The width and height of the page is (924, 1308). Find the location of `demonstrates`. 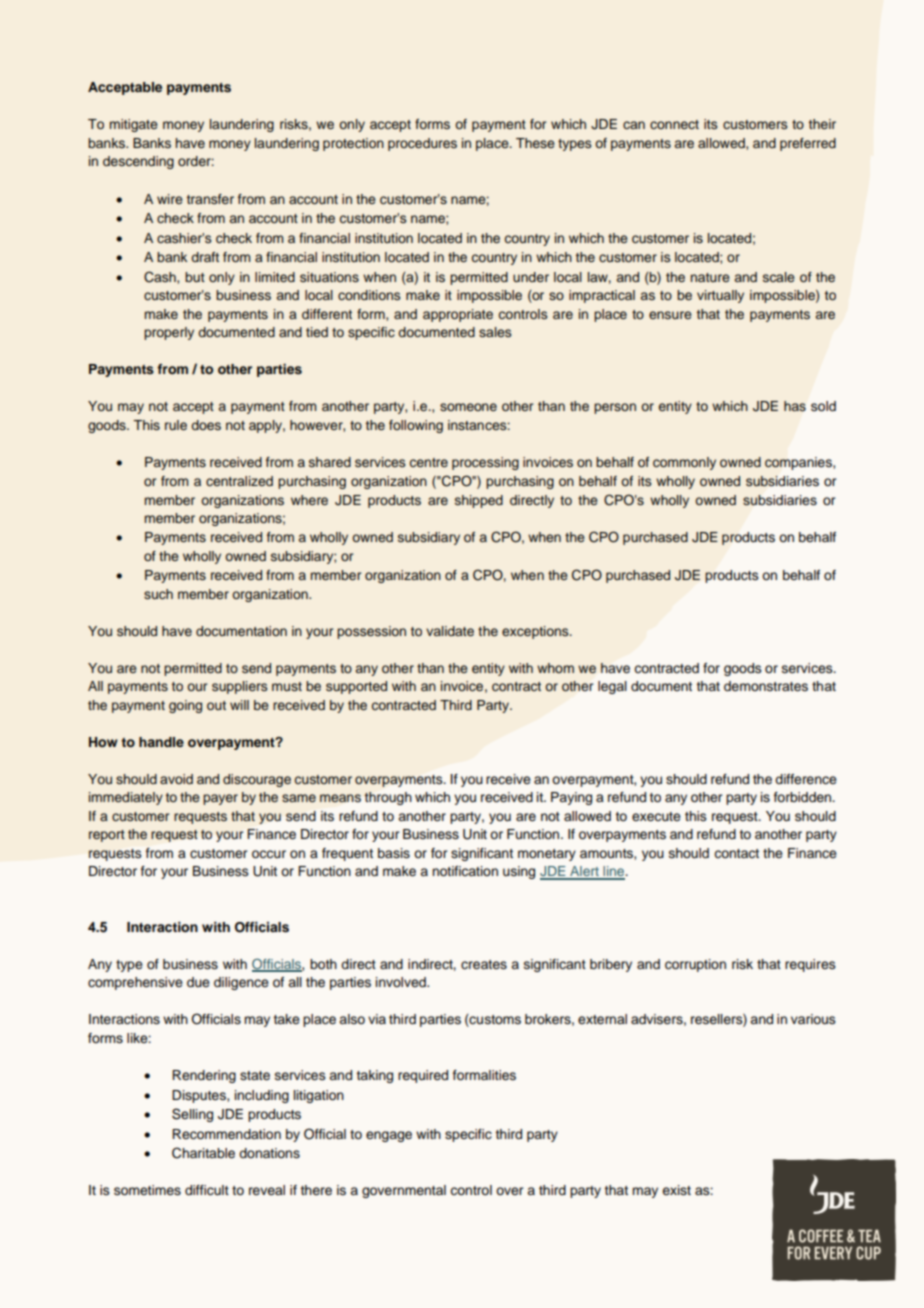

demonstrates is located at coordinates (766, 686).
